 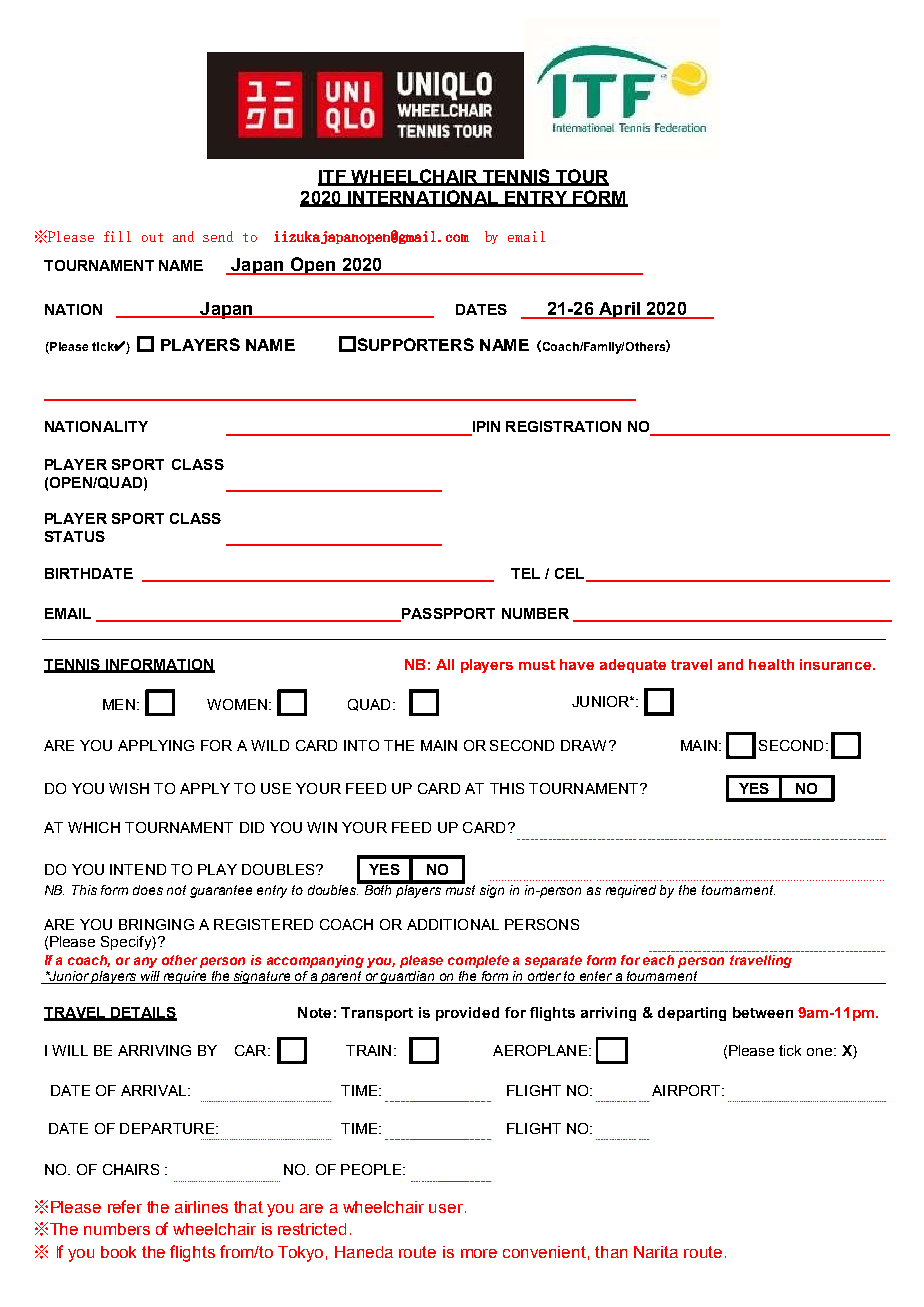 I want to click on airlines, so click(x=201, y=1207).
